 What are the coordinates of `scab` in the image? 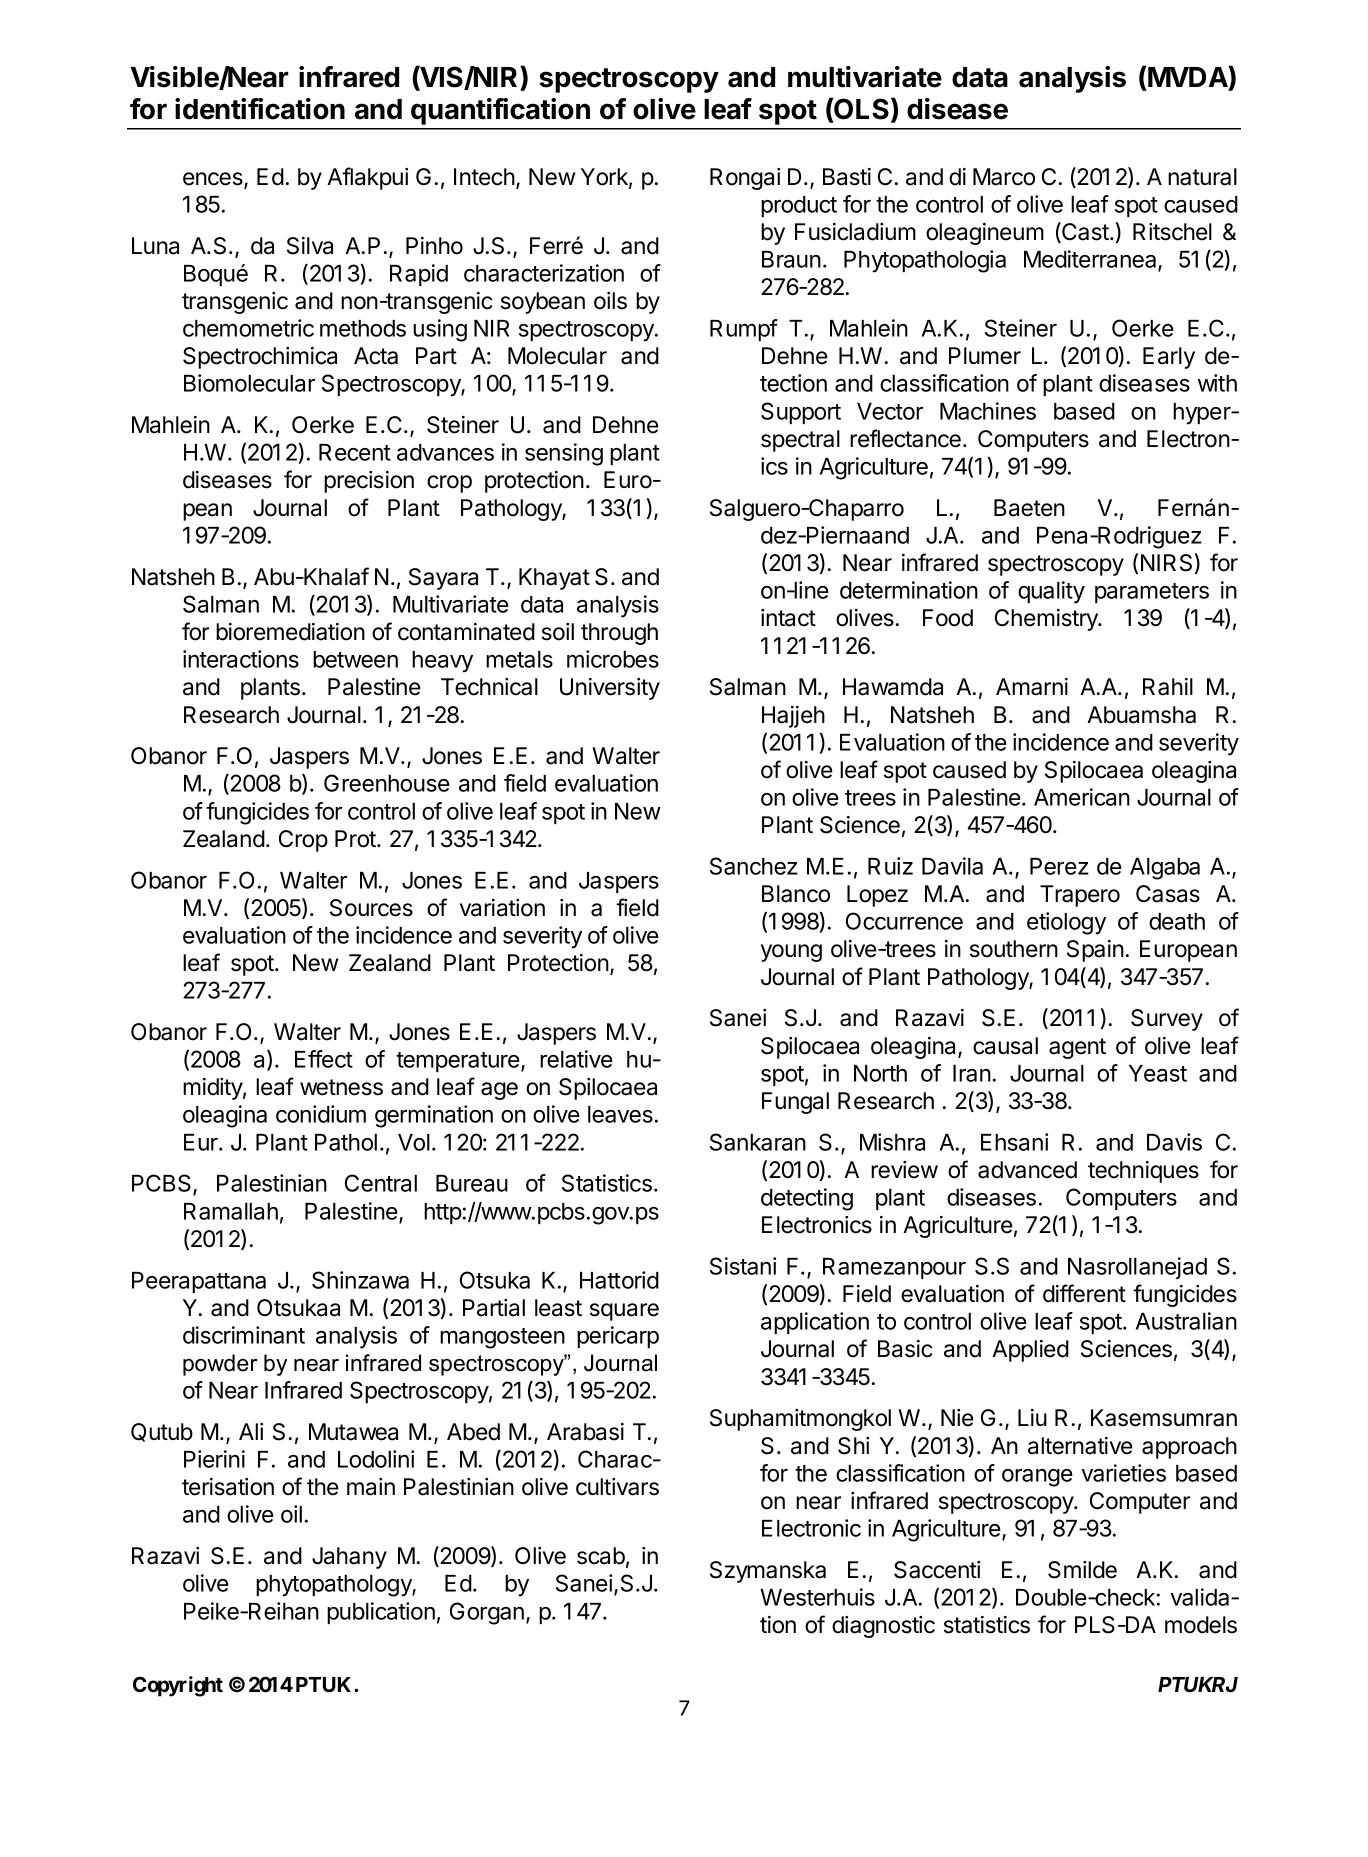 It's located at (601, 1556).
